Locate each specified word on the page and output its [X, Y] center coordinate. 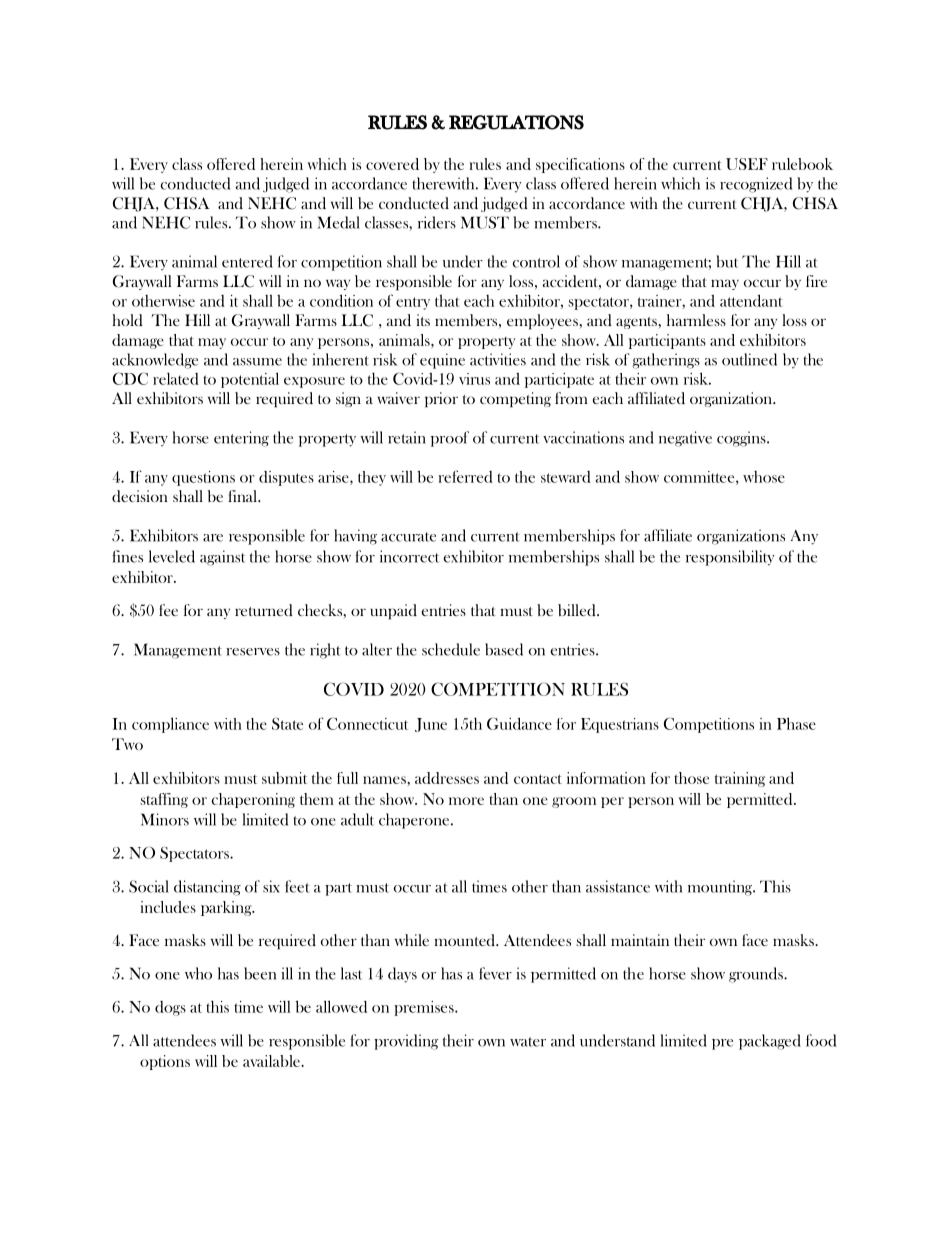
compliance [170, 725]
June [431, 725]
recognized [756, 185]
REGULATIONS [516, 122]
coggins [742, 439]
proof [450, 439]
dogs [170, 1008]
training [740, 779]
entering [241, 439]
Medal [338, 222]
